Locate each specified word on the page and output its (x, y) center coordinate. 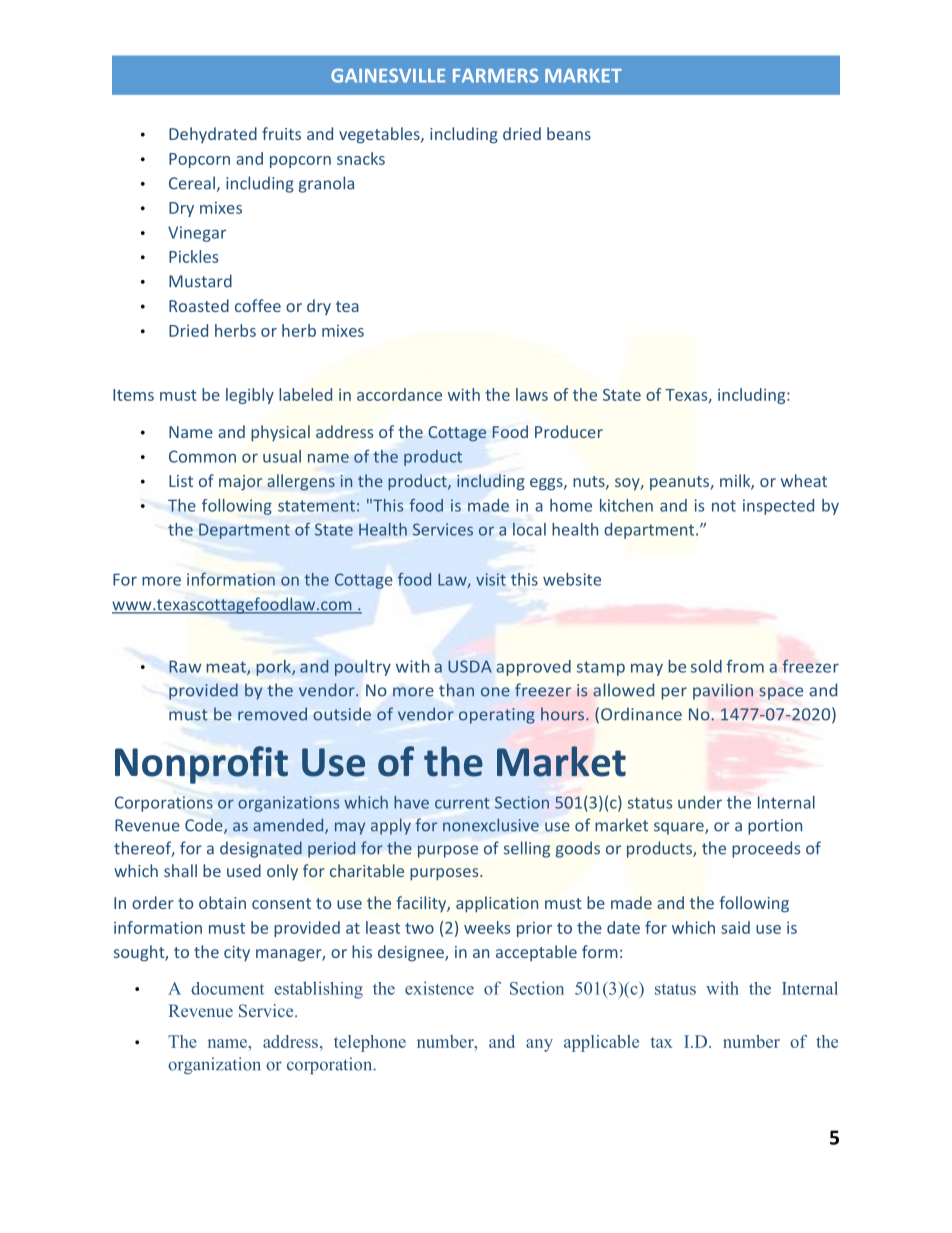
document (227, 988)
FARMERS (495, 75)
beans (569, 133)
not (724, 506)
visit (491, 579)
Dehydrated (213, 135)
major (240, 483)
